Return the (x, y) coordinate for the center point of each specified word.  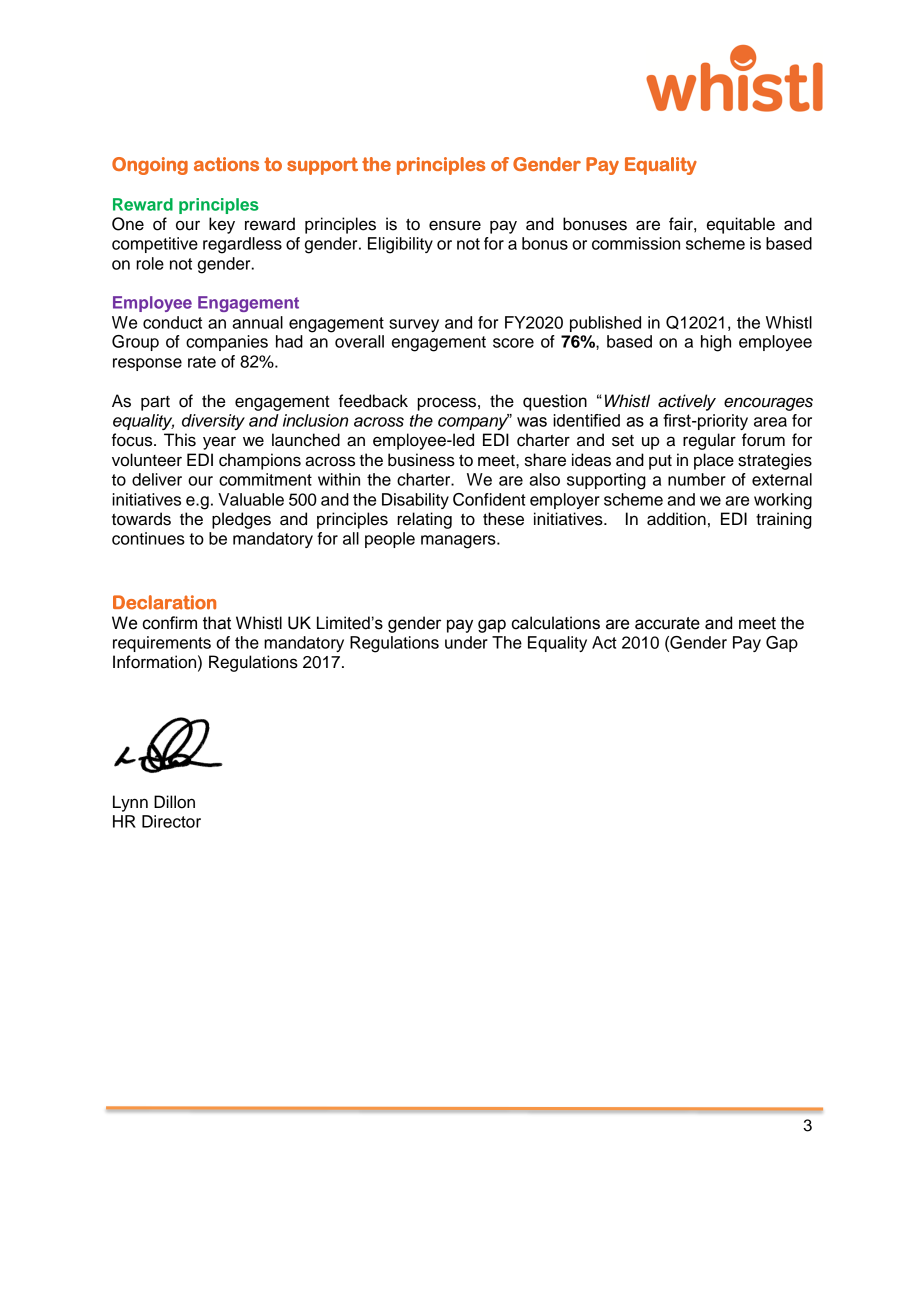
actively (687, 402)
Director (171, 821)
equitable (741, 225)
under (466, 642)
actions (226, 164)
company (473, 422)
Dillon (174, 802)
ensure (455, 225)
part (155, 403)
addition (676, 519)
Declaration (164, 602)
